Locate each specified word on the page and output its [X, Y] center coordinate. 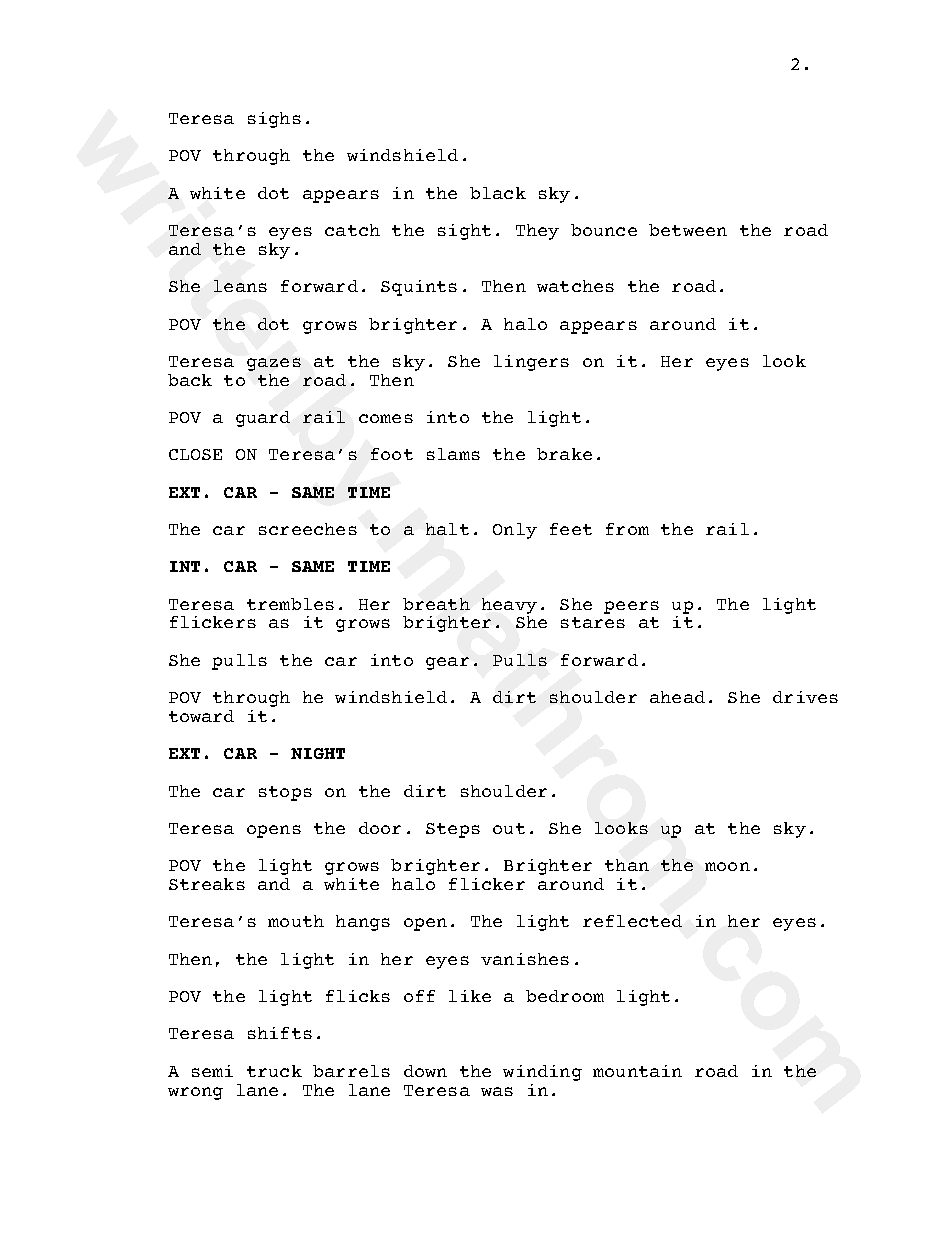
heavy [509, 607]
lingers [531, 363]
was [497, 1091]
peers [631, 607]
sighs [274, 120]
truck [274, 1071]
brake [564, 454]
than [627, 865]
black [498, 193]
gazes [274, 364]
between [688, 230]
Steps [453, 830]
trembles [290, 604]
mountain [637, 1071]
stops [285, 793]
